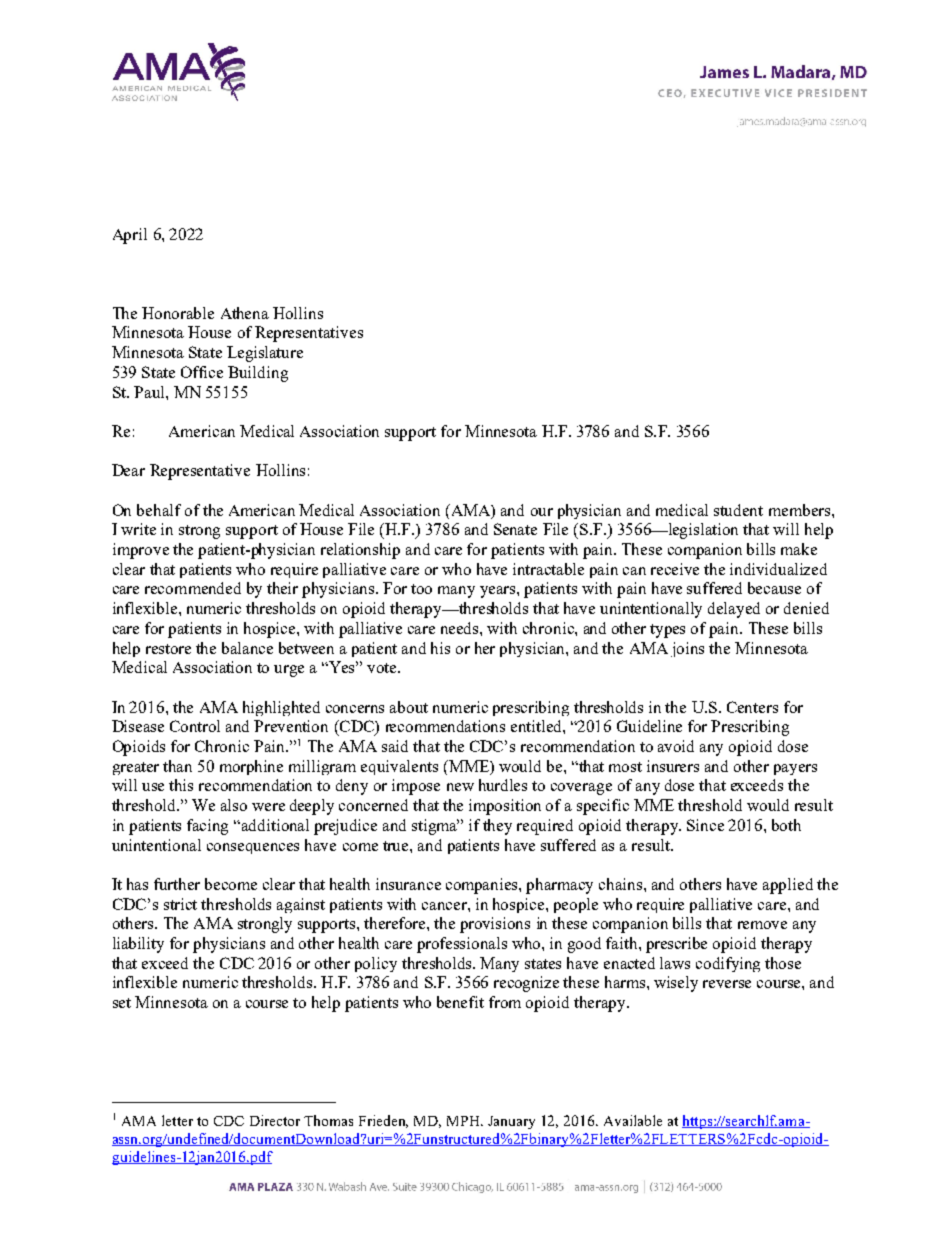  What do you see at coordinates (245, 313) in the page?
I see `Athena` at bounding box center [245, 313].
